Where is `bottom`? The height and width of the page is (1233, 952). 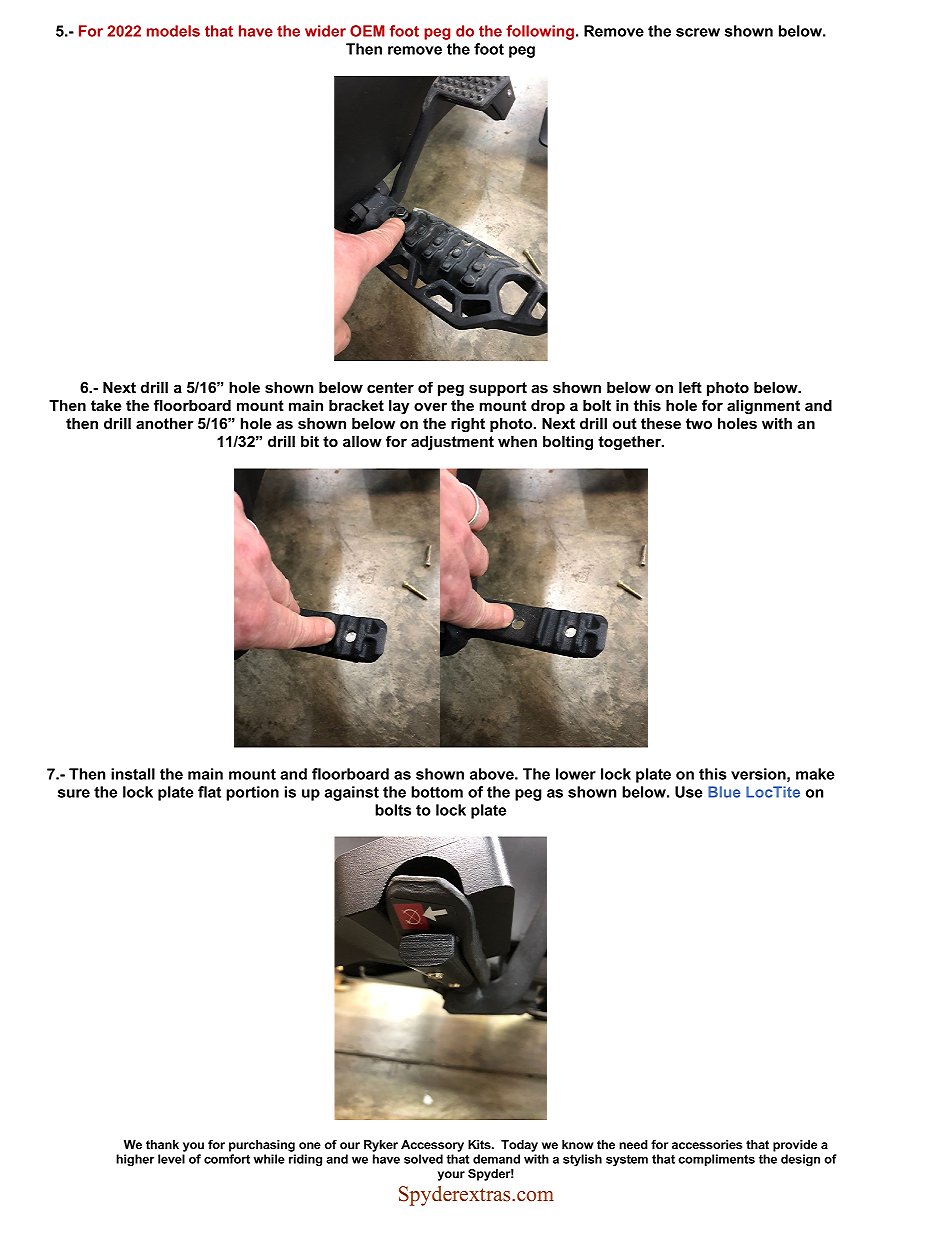 bottom is located at coordinates (437, 792).
